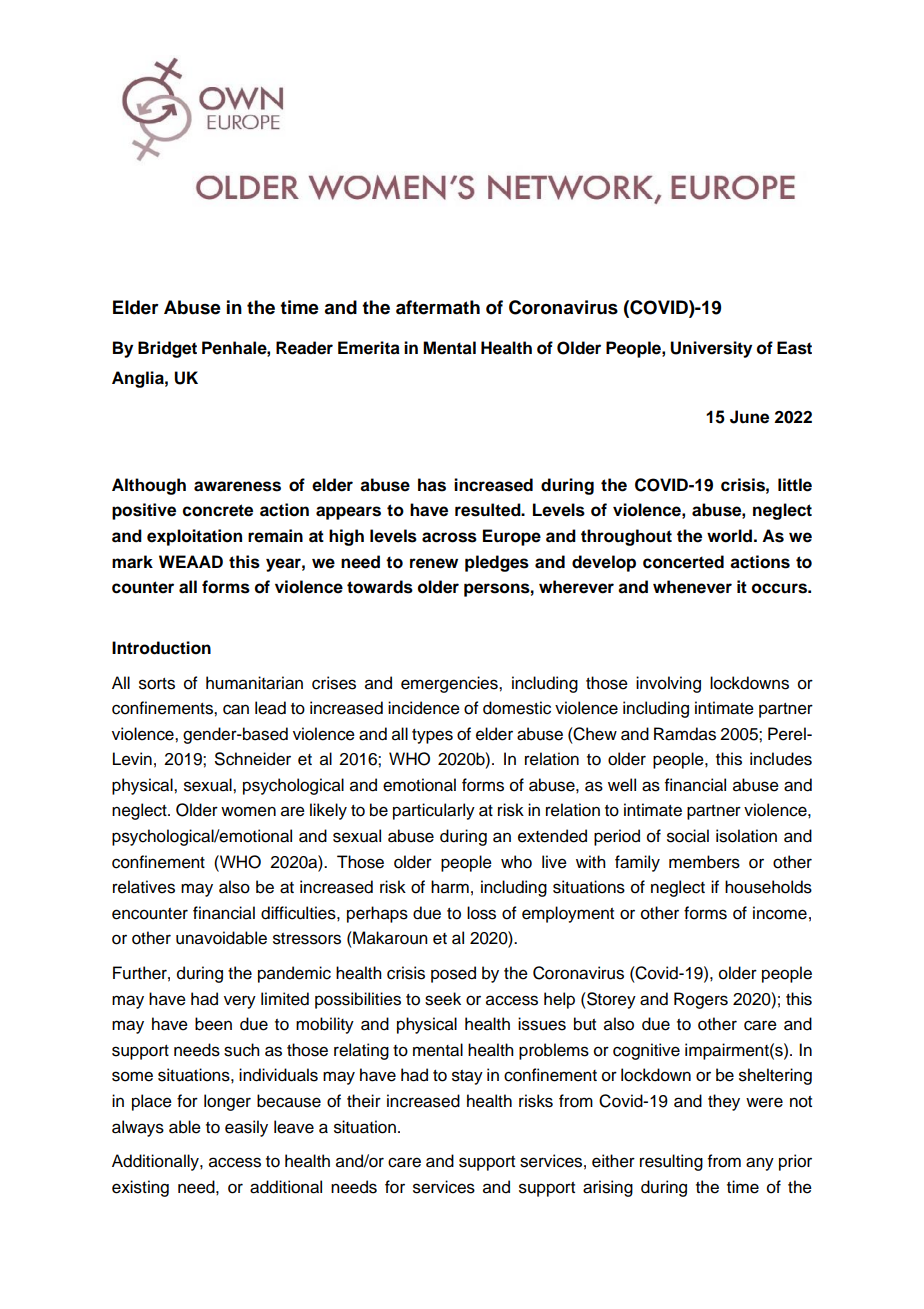  Describe the element at coordinates (711, 349) in the screenshot. I see `University` at that location.
